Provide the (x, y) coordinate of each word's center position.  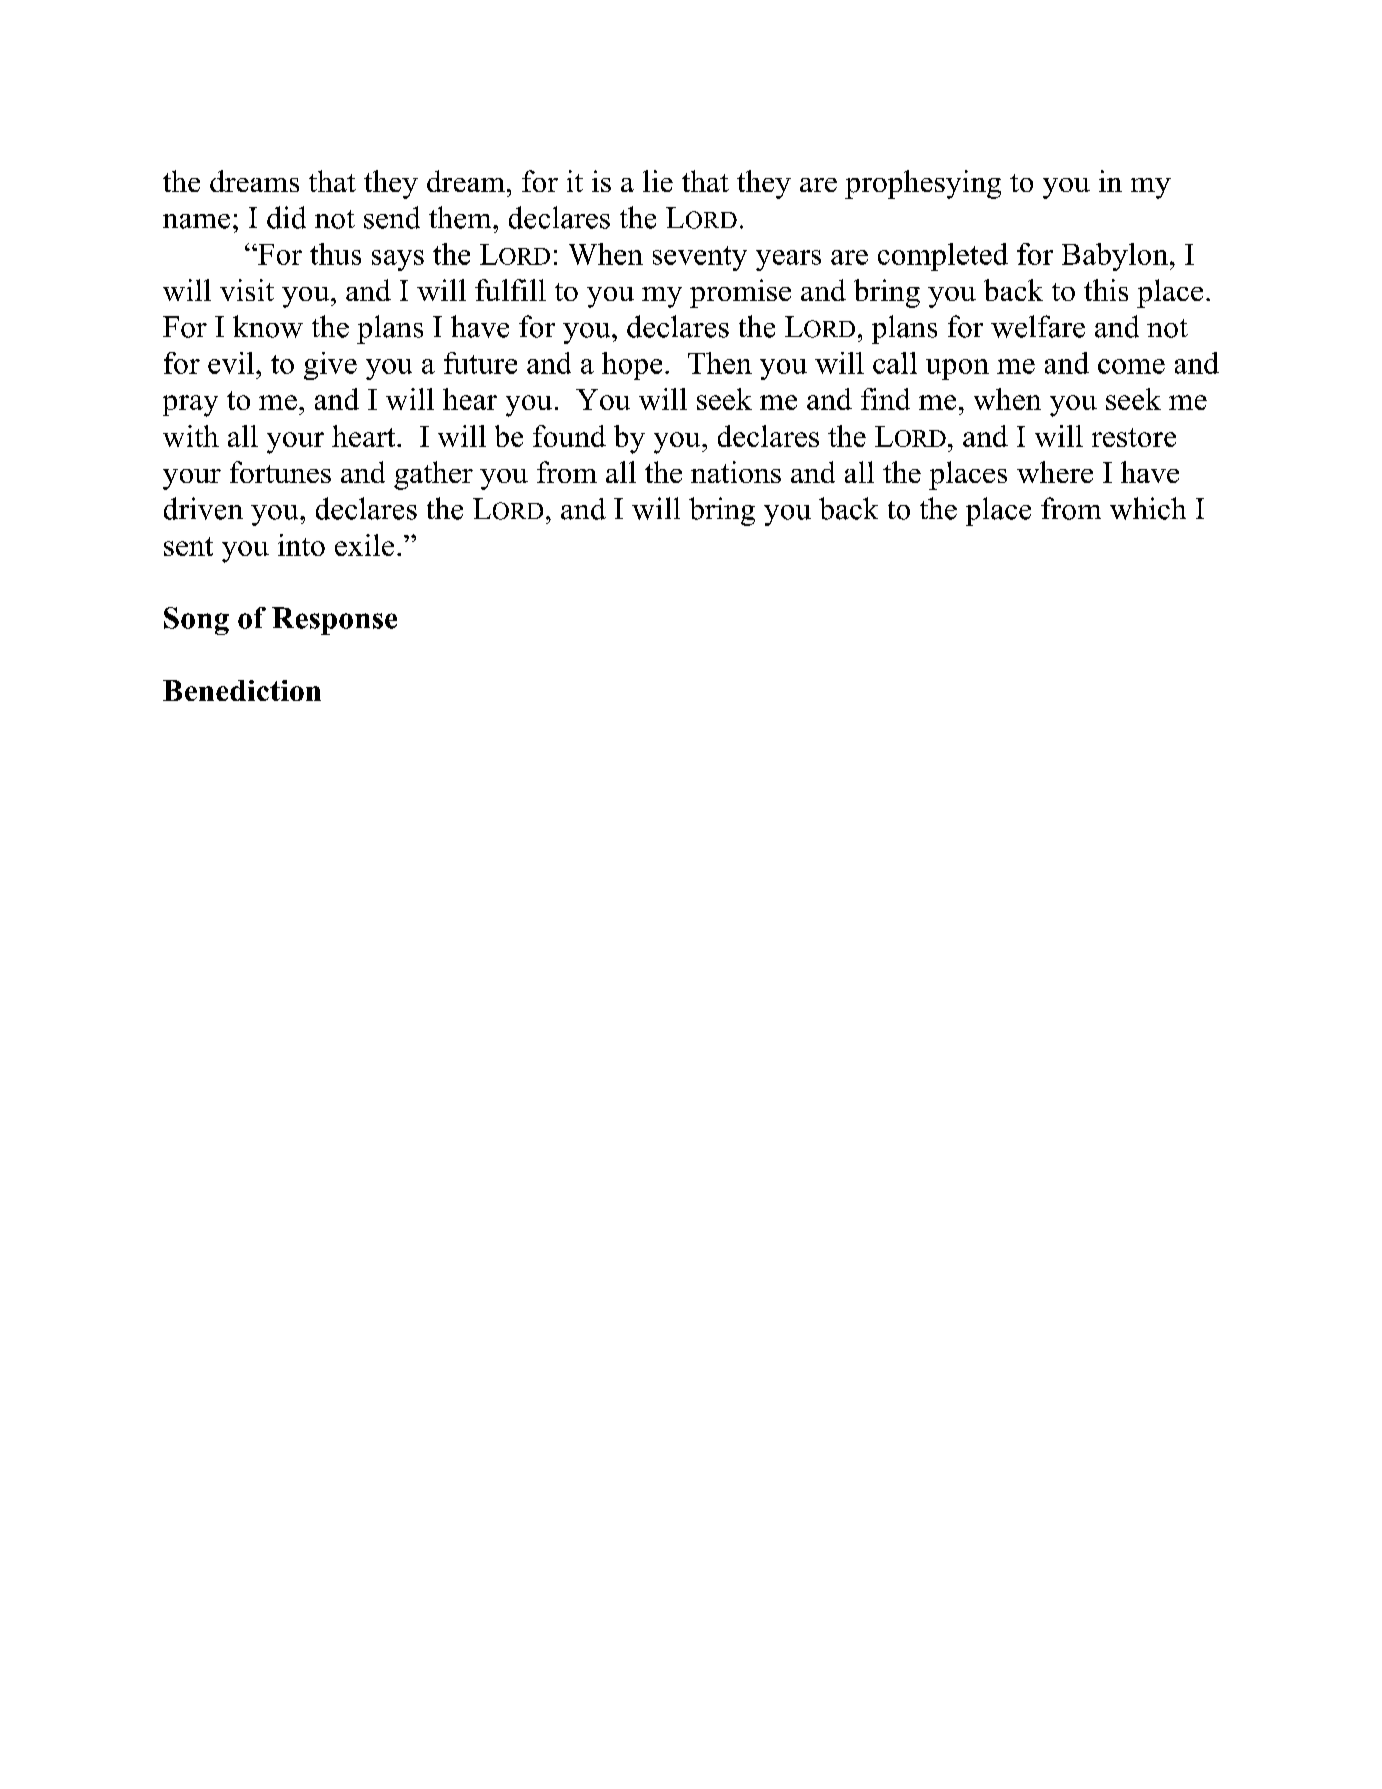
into (301, 545)
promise (740, 293)
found (569, 436)
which (1148, 508)
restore (1134, 437)
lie (658, 181)
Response (334, 621)
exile (364, 545)
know (268, 326)
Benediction (242, 690)
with (191, 436)
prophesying (923, 184)
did (286, 217)
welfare (1038, 326)
